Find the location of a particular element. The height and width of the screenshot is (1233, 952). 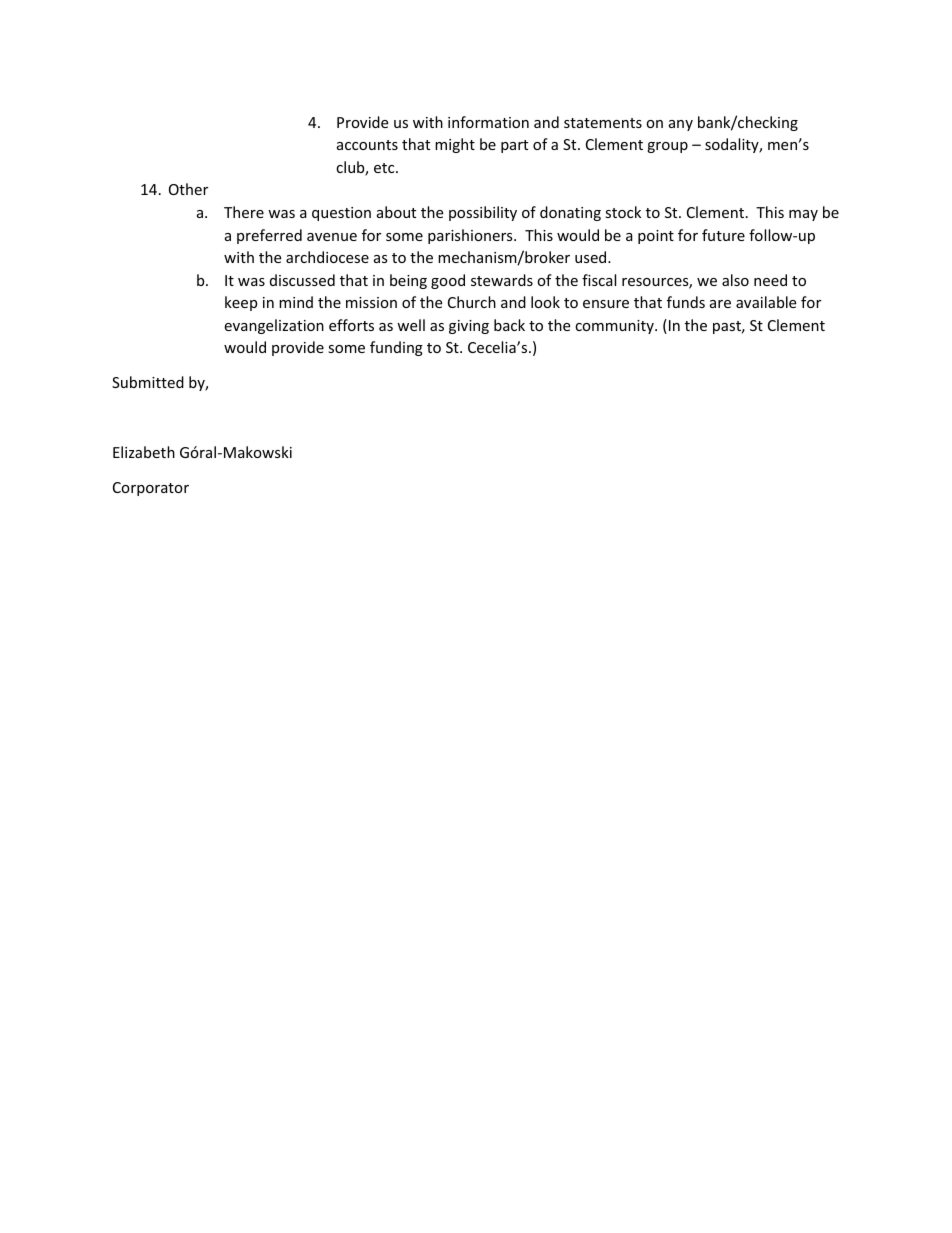

Submitted is located at coordinates (148, 382).
